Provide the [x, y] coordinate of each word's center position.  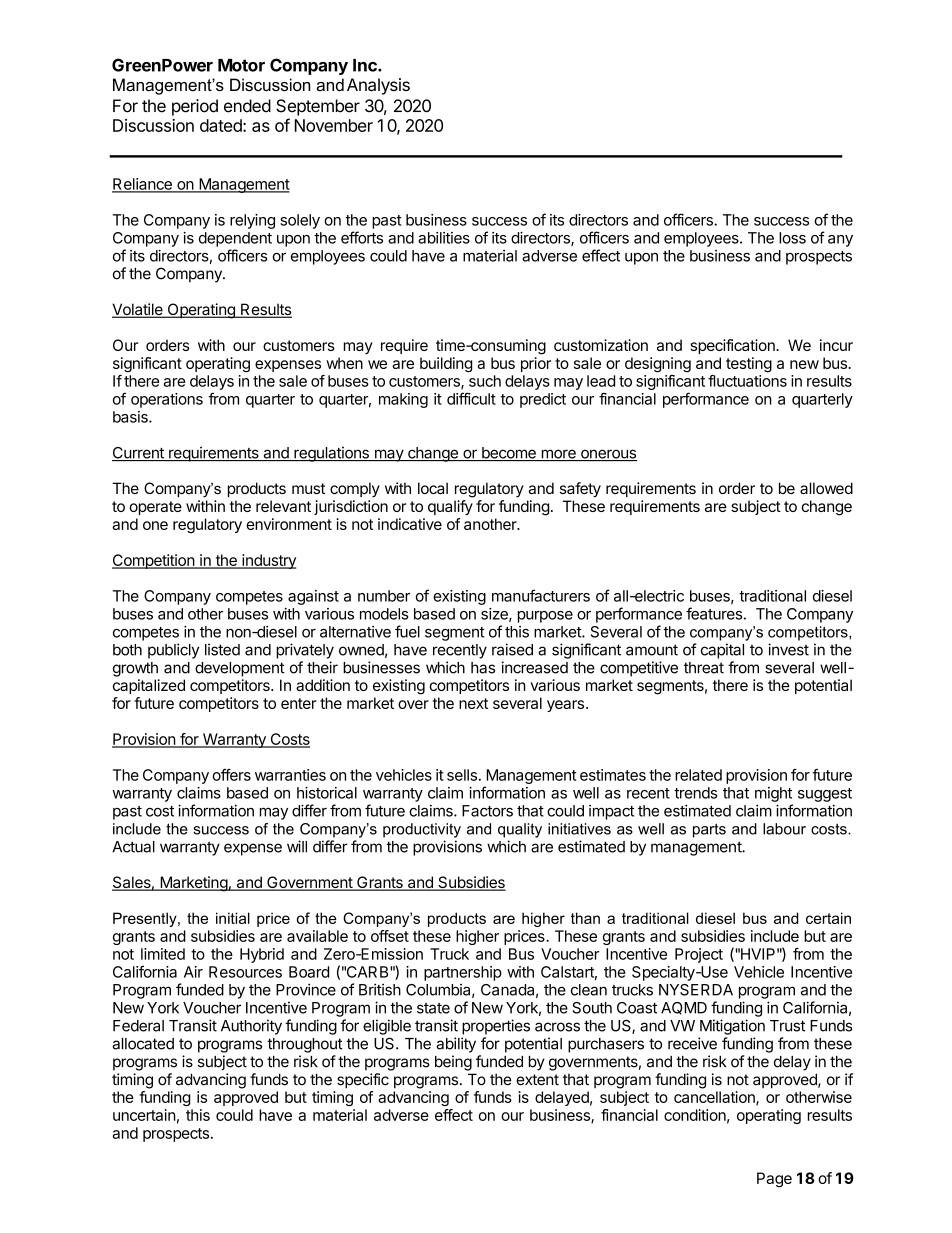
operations [167, 400]
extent [537, 1080]
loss [792, 238]
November [334, 125]
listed [222, 649]
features [714, 613]
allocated [143, 1044]
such [485, 381]
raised [512, 649]
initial [233, 918]
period [195, 107]
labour [784, 829]
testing [749, 365]
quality [520, 830]
